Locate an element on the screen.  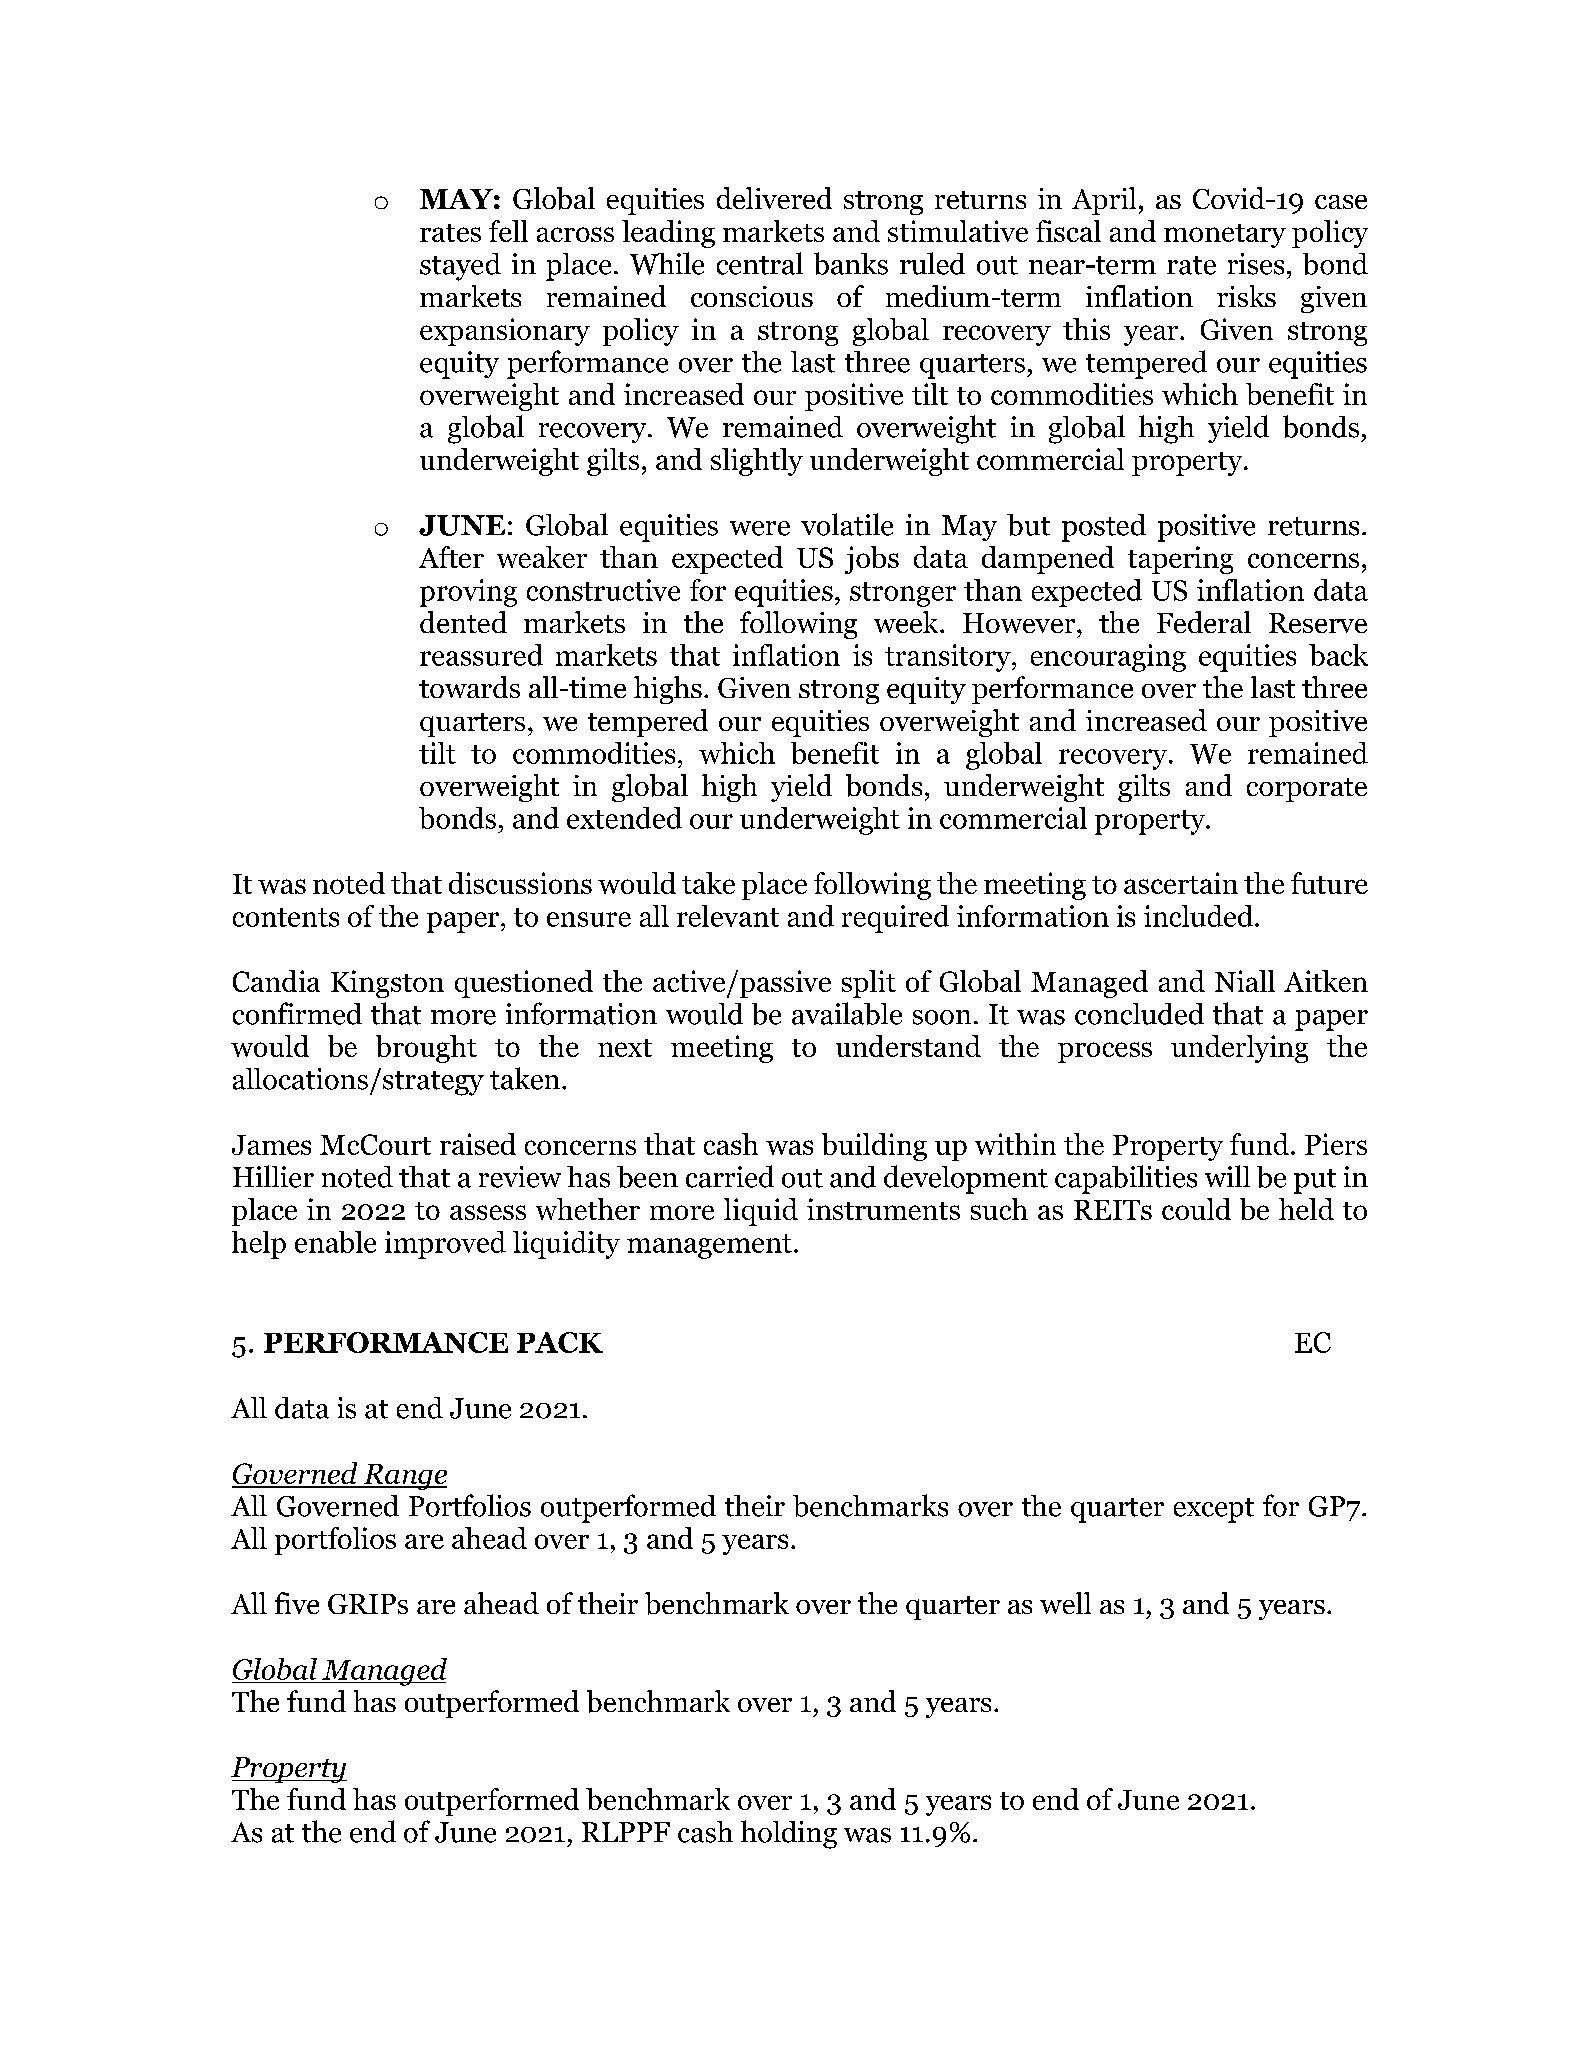
monetary is located at coordinates (1225, 236).
